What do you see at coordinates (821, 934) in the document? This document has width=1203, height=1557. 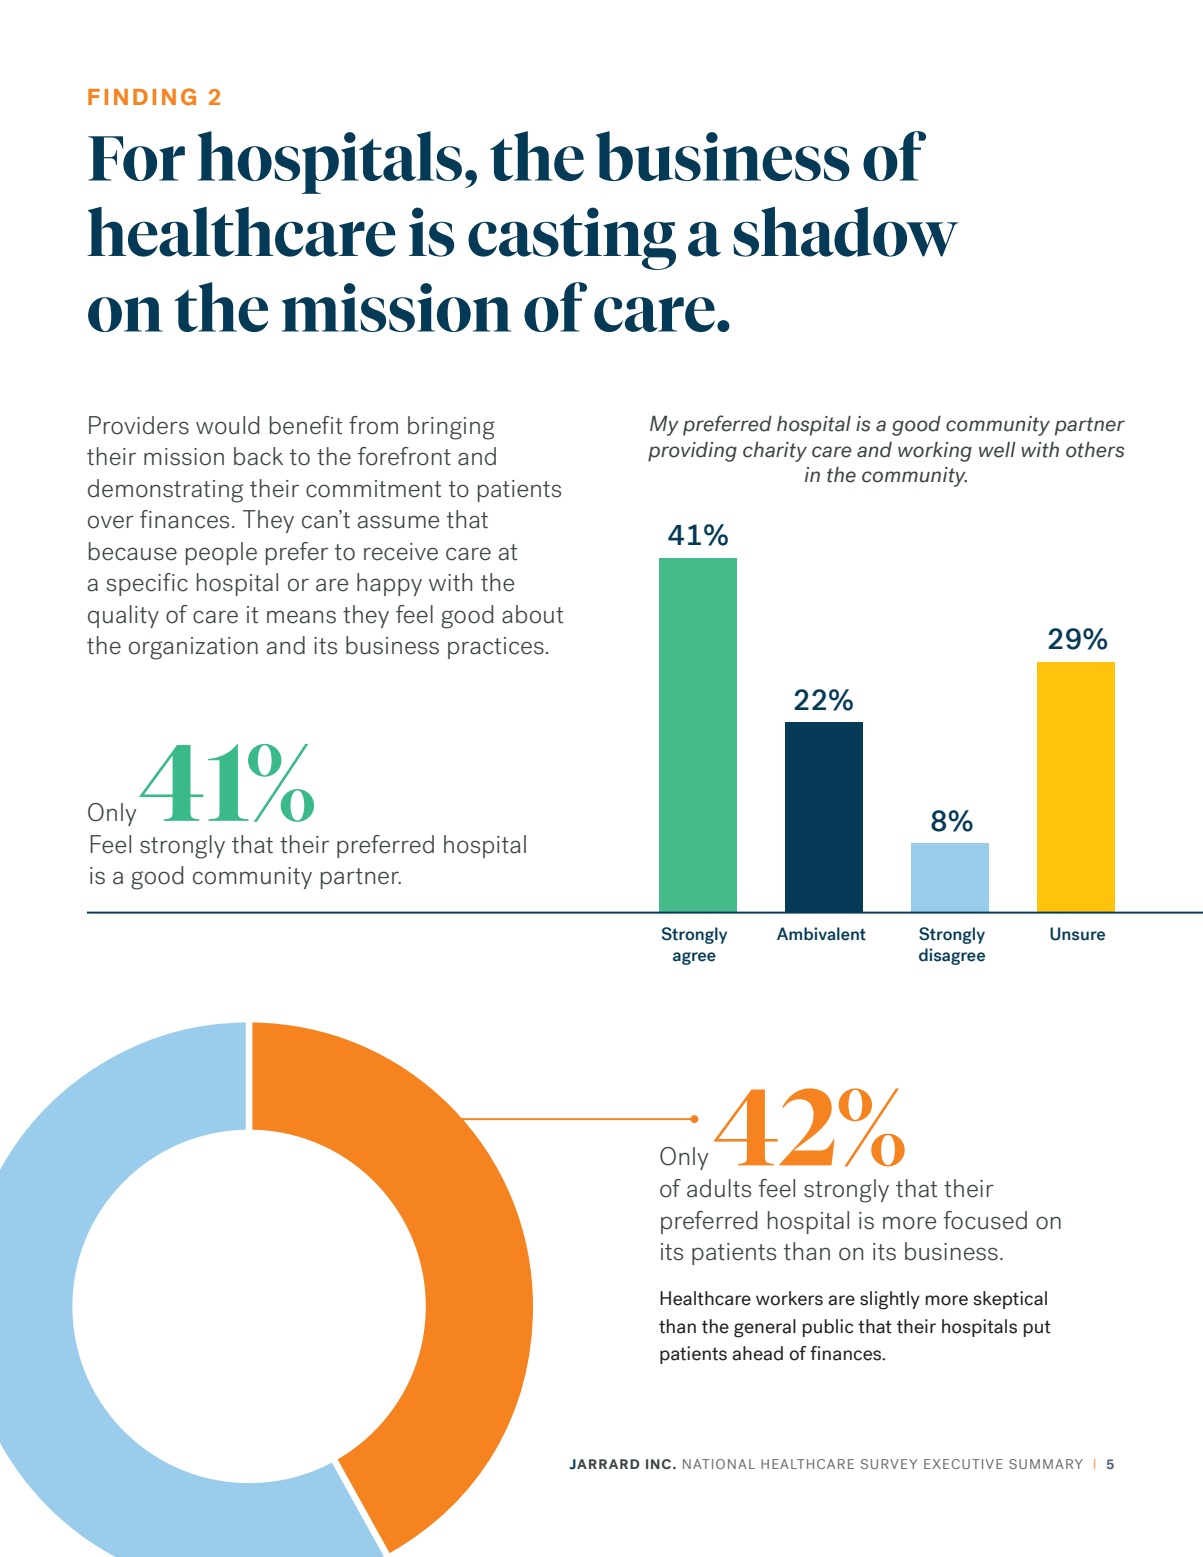 I see `Ambivalent` at bounding box center [821, 934].
